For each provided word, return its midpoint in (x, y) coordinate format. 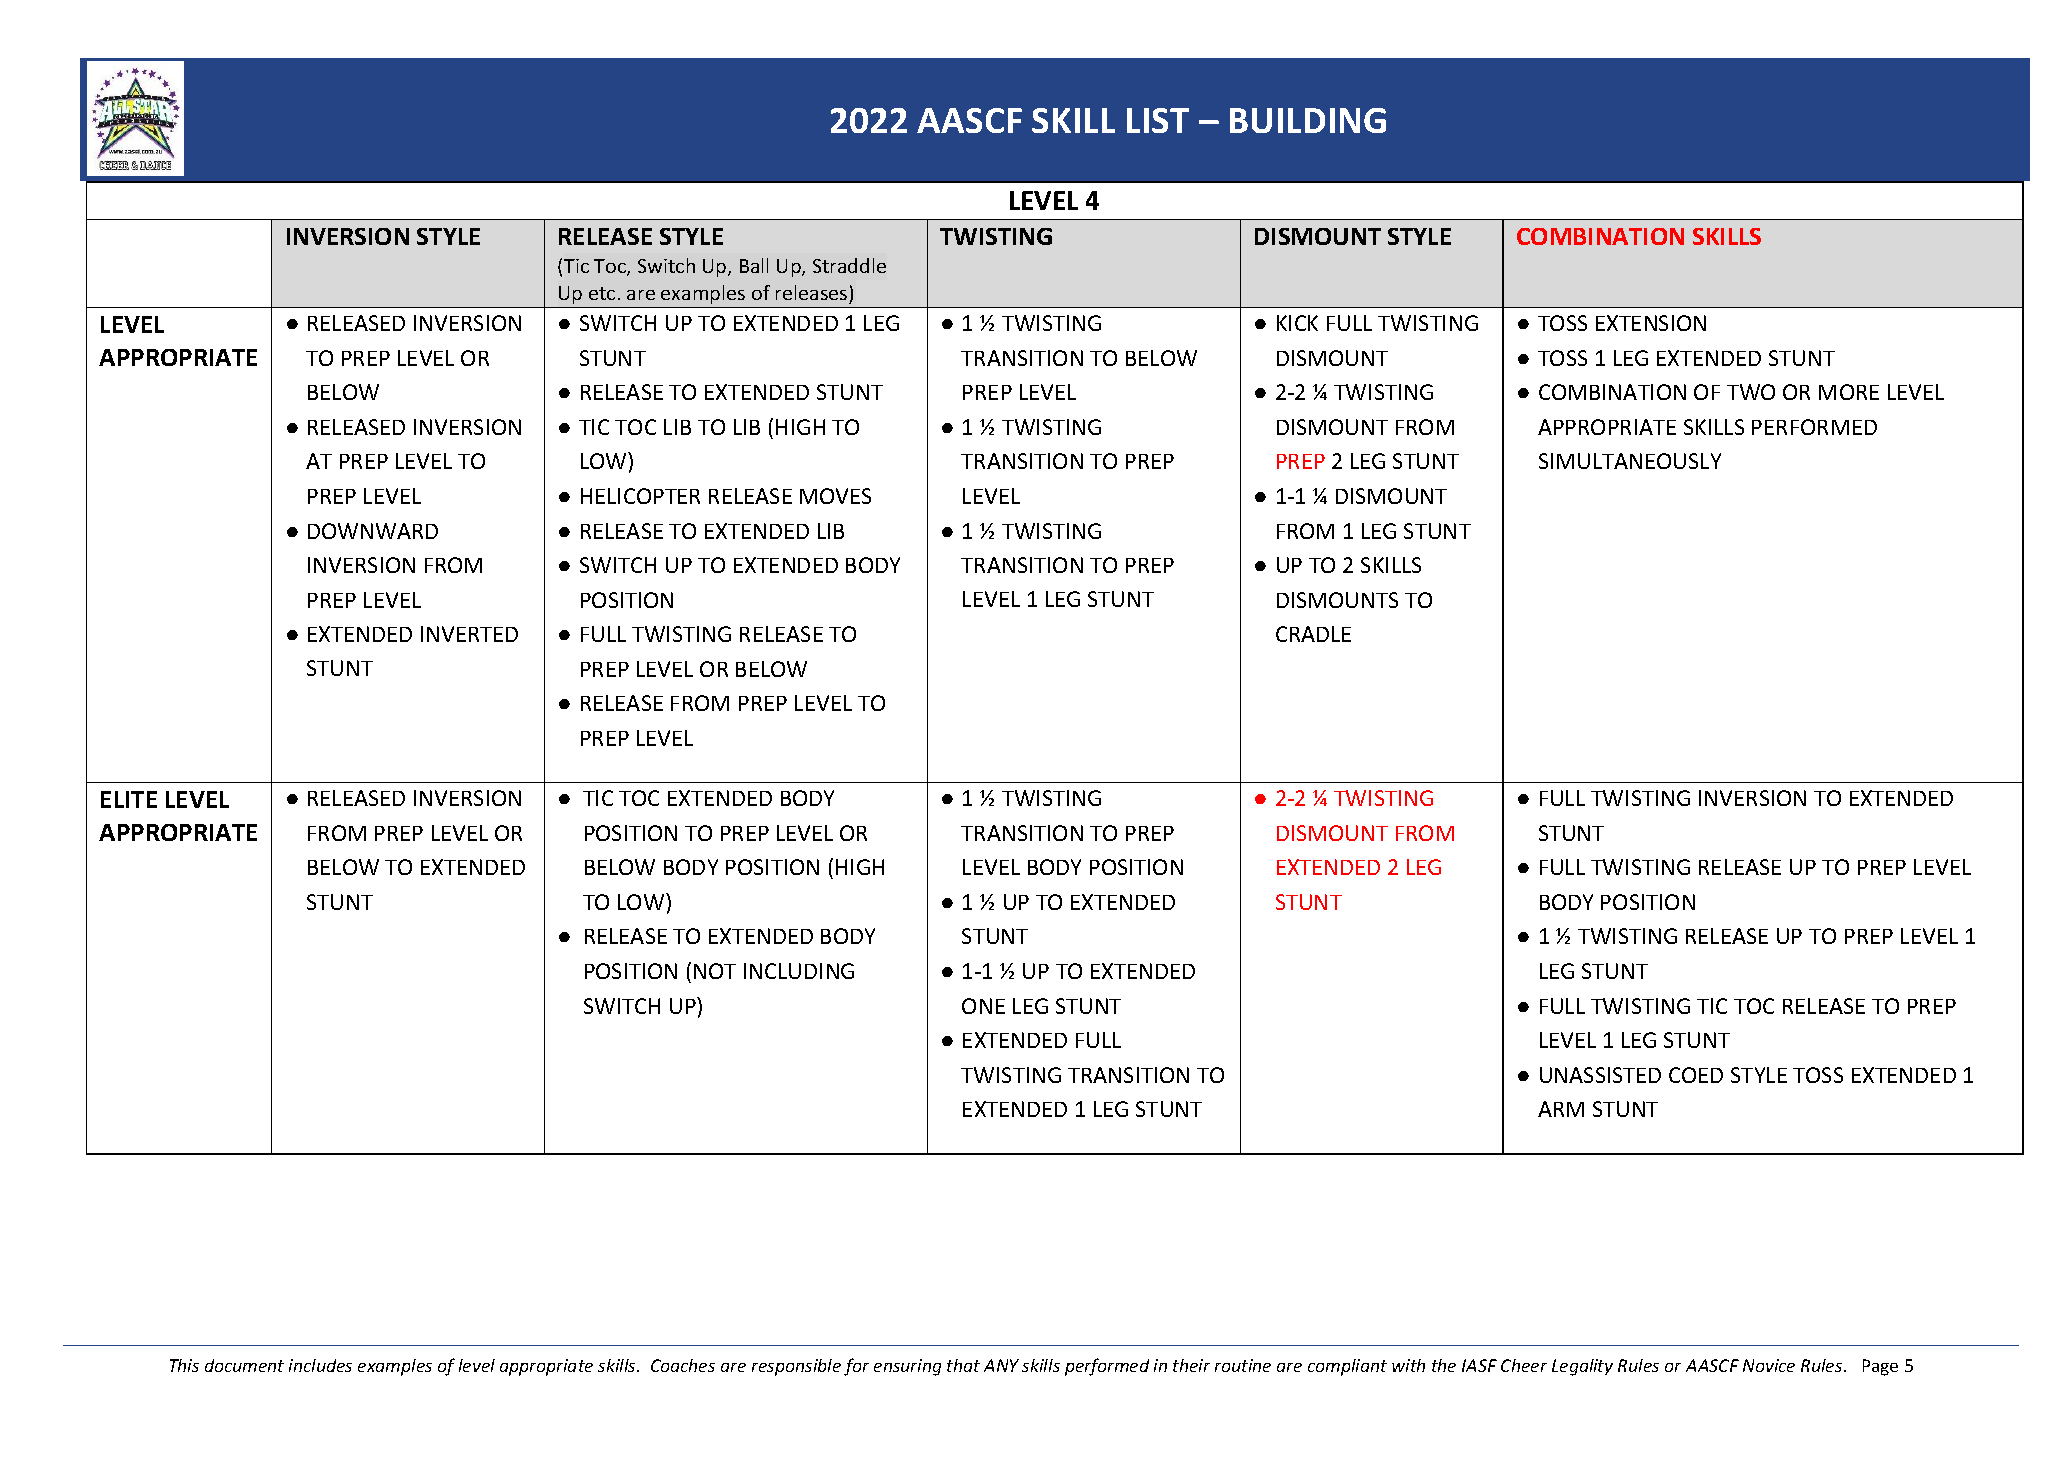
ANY (1001, 1365)
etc (602, 293)
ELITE (129, 799)
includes (320, 1365)
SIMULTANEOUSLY (1630, 461)
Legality (1582, 1367)
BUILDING (1308, 120)
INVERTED (469, 634)
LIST (1158, 120)
